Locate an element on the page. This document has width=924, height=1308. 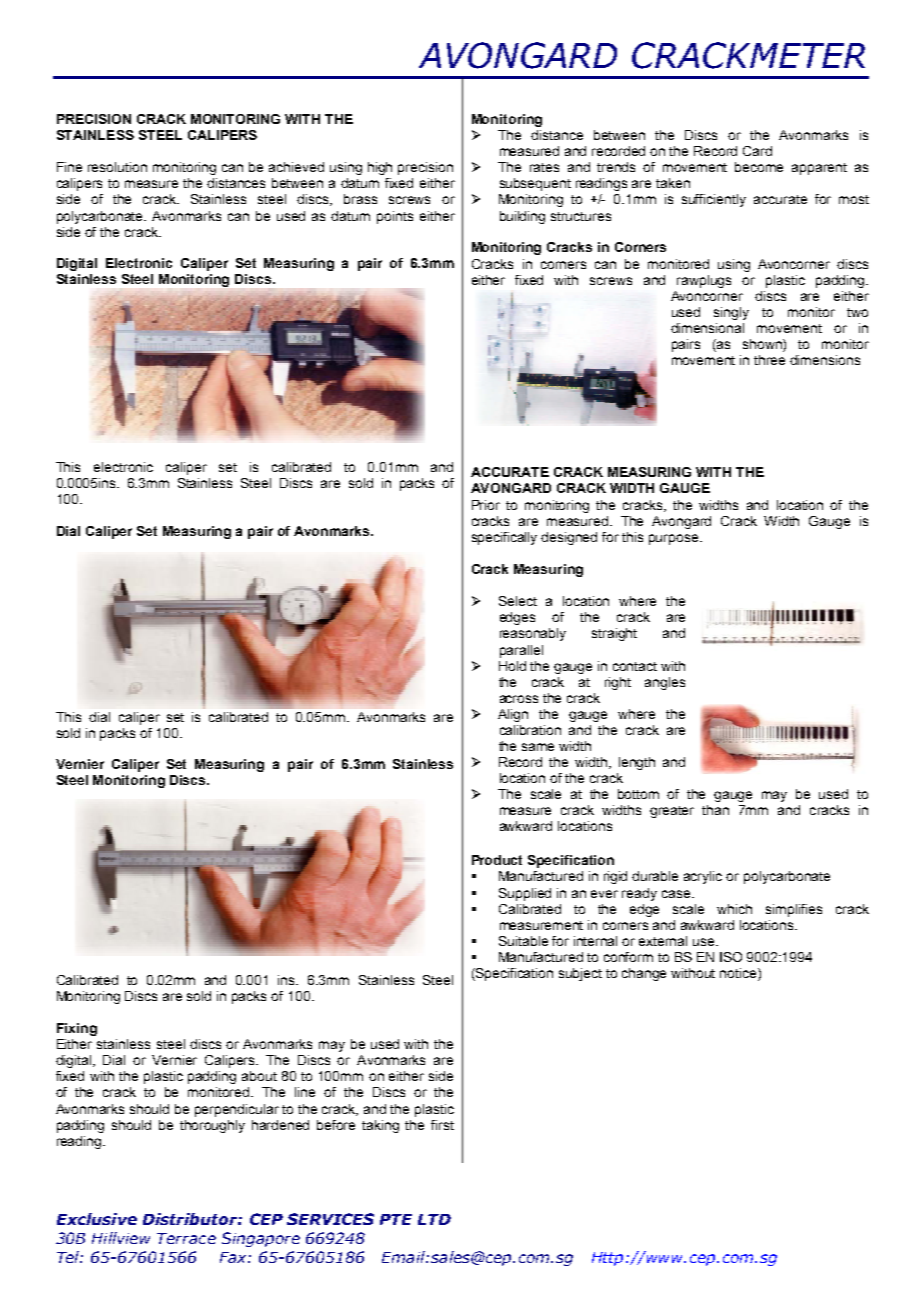
which is located at coordinates (734, 909).
